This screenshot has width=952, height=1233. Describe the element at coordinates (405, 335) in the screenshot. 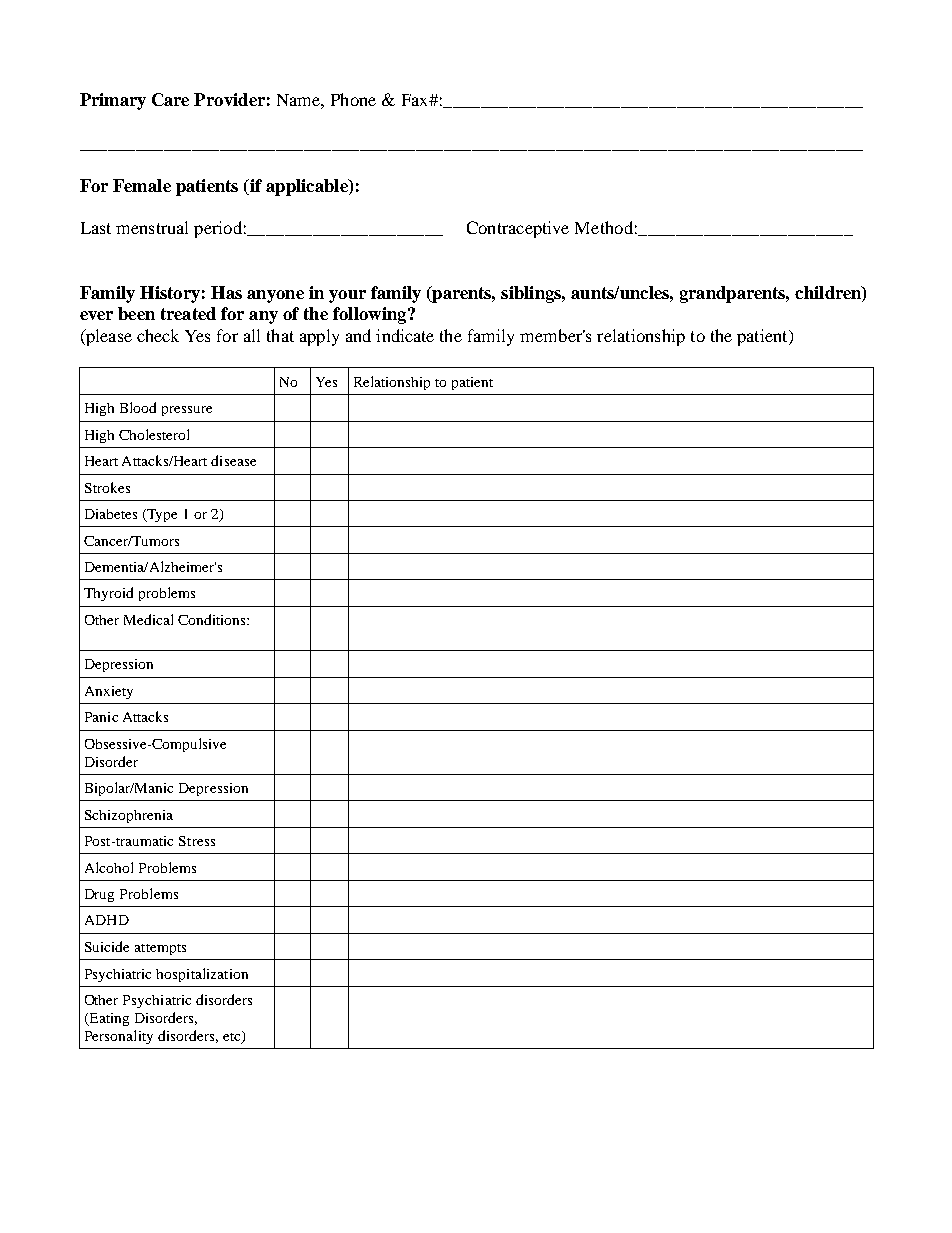

I see `indicate` at that location.
